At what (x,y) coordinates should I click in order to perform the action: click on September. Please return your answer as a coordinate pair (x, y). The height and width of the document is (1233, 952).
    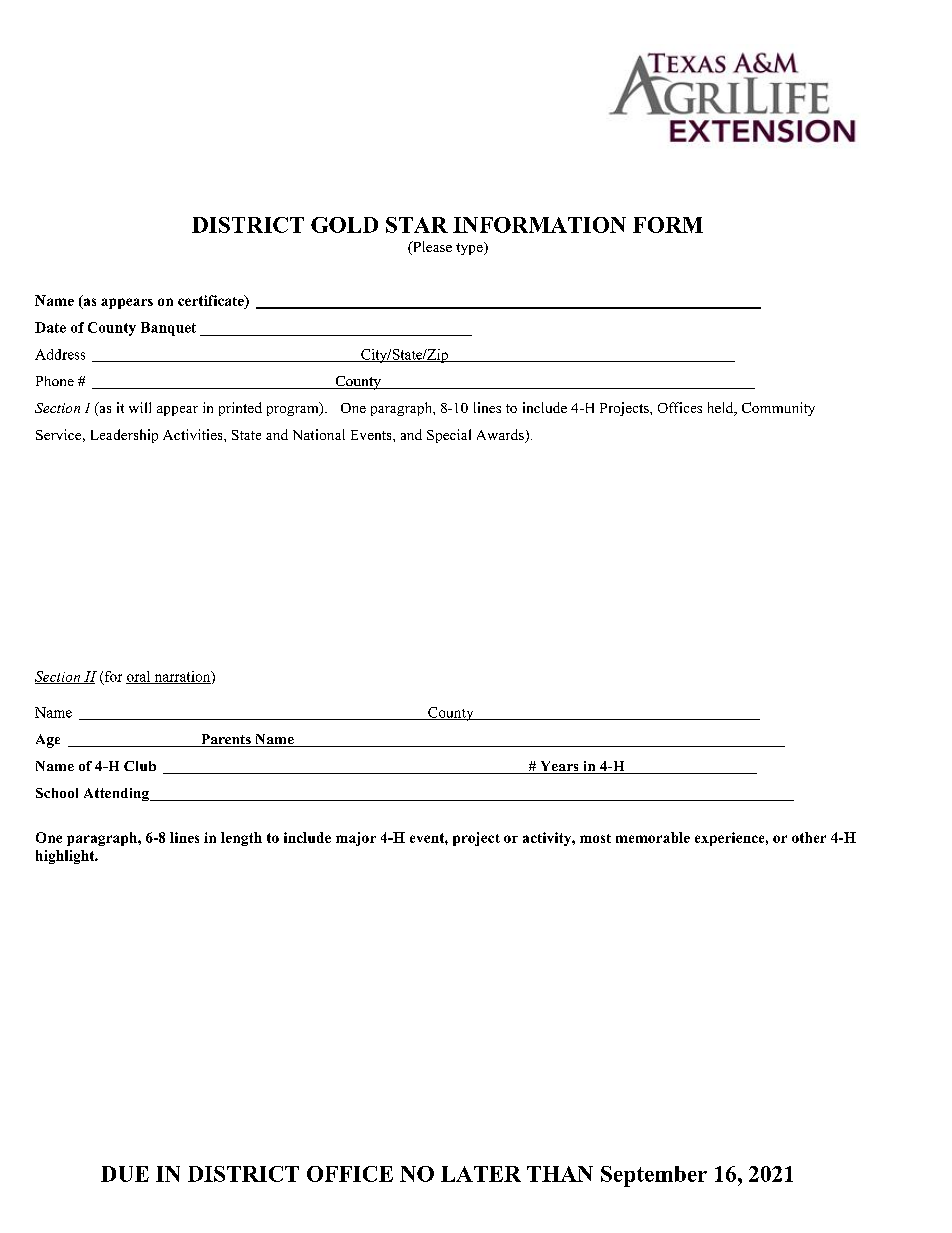
    Looking at the image, I should click on (654, 1176).
